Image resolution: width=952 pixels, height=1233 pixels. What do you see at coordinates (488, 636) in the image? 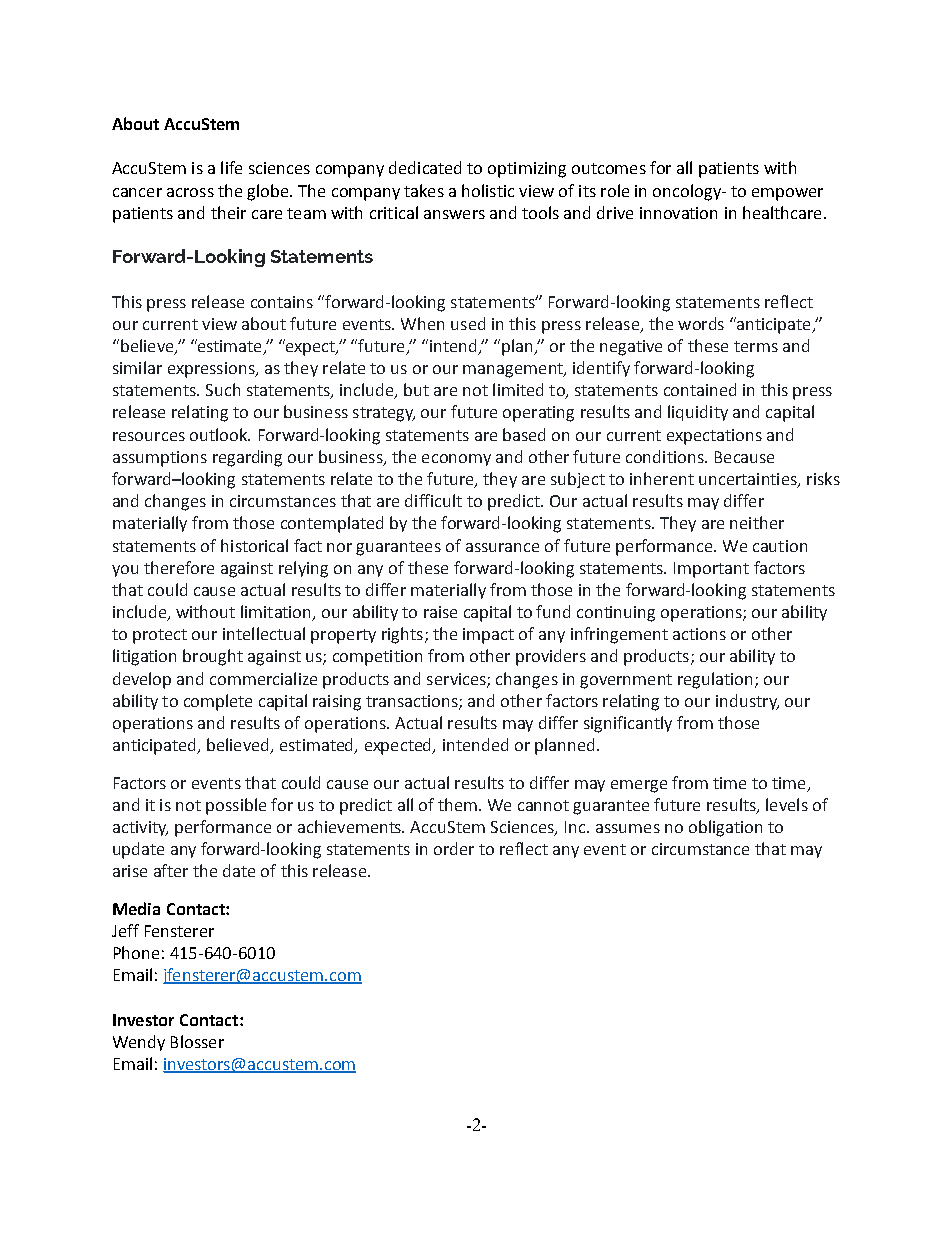
I see `impact` at bounding box center [488, 636].
